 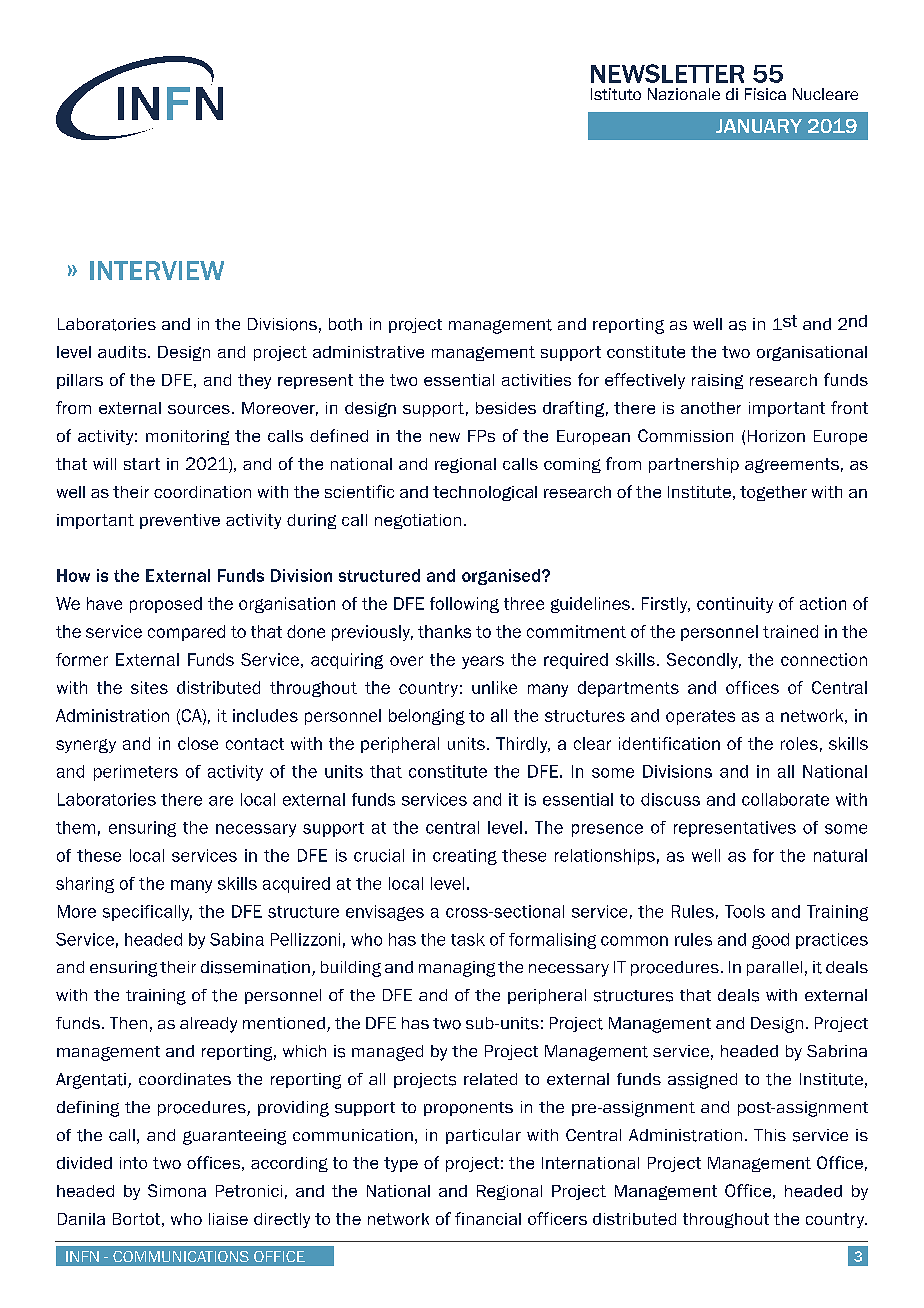 I want to click on This, so click(x=770, y=1135).
